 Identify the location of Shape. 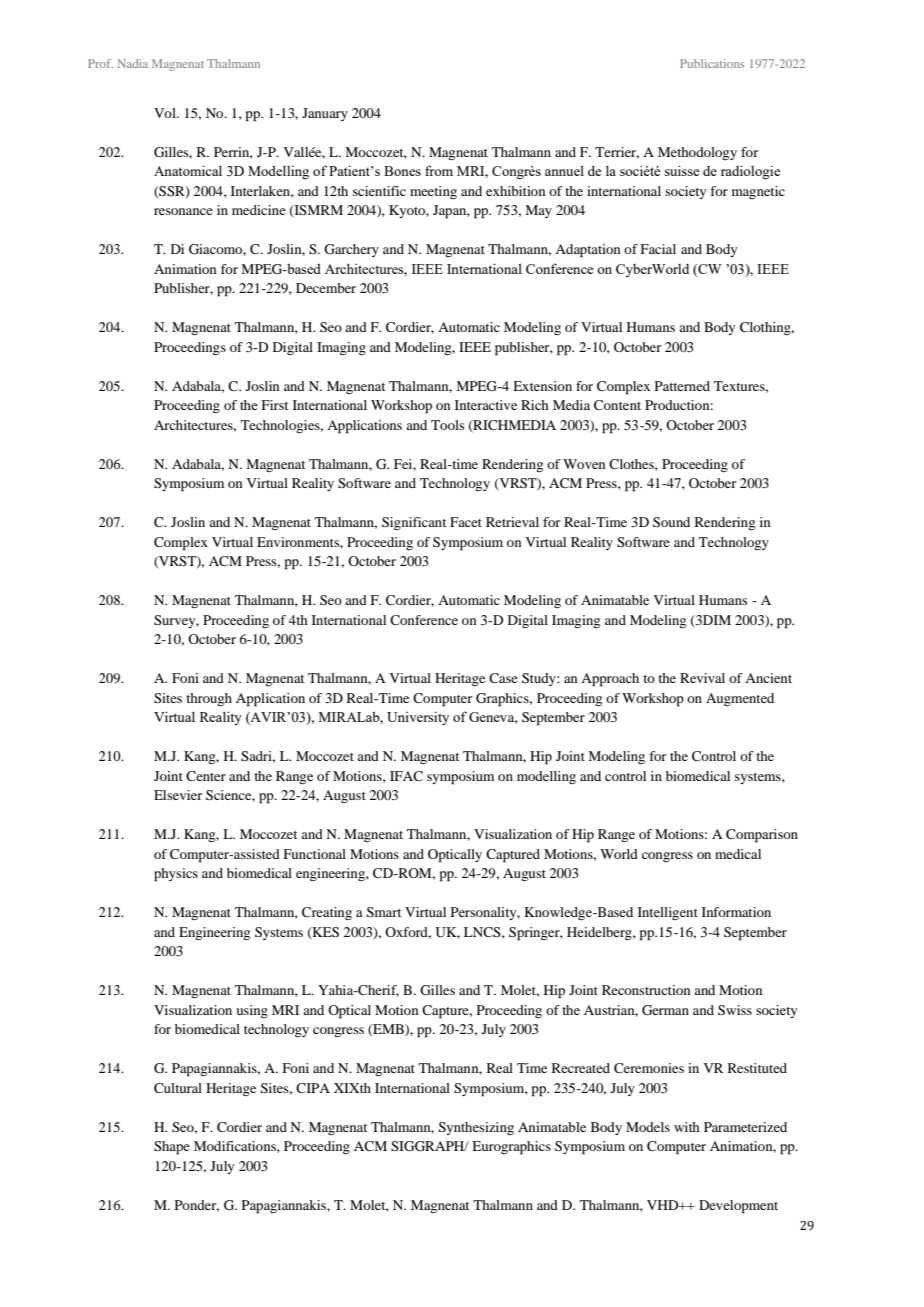
(172, 1148).
